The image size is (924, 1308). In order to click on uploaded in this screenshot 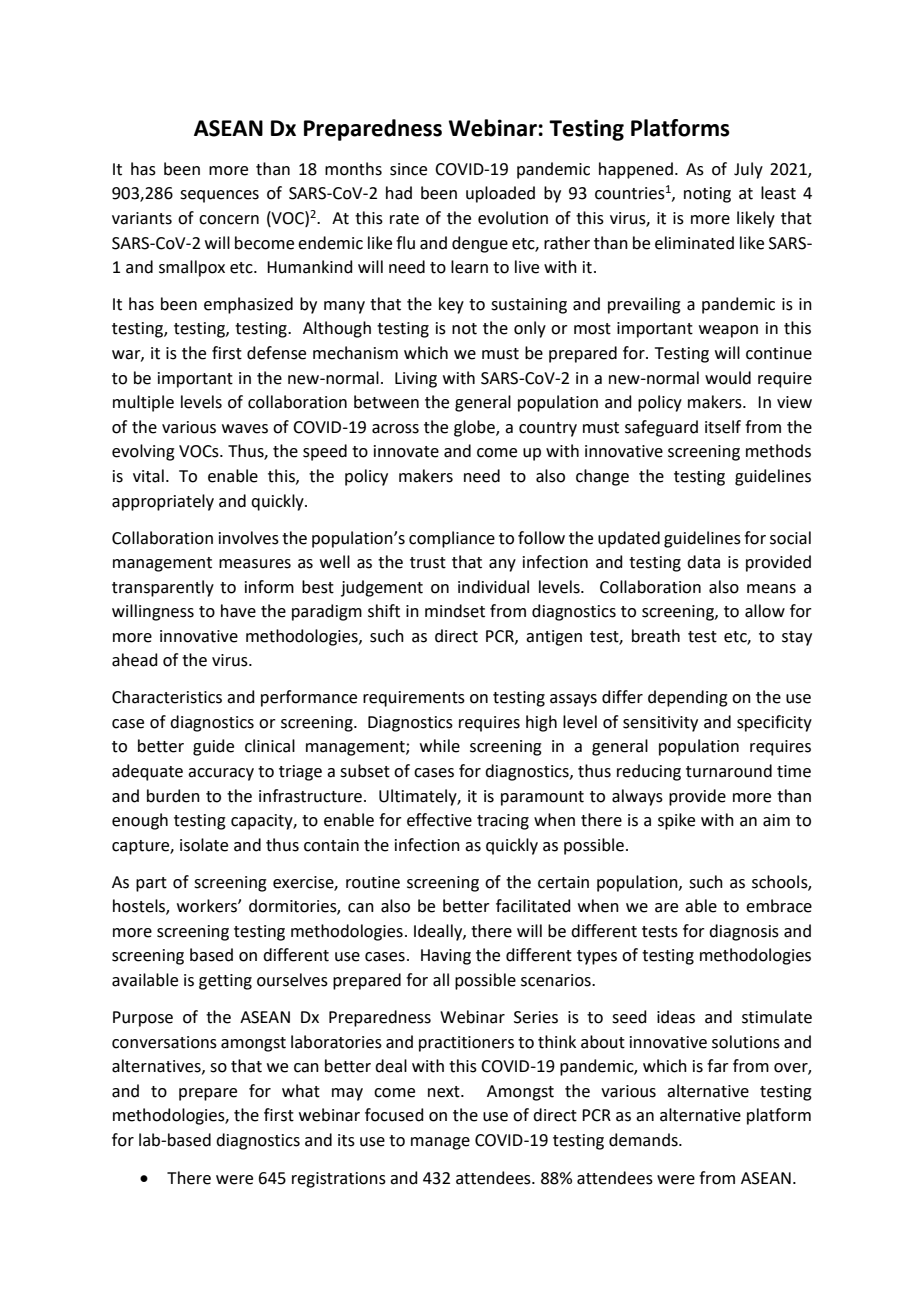, I will do `click(500, 194)`.
